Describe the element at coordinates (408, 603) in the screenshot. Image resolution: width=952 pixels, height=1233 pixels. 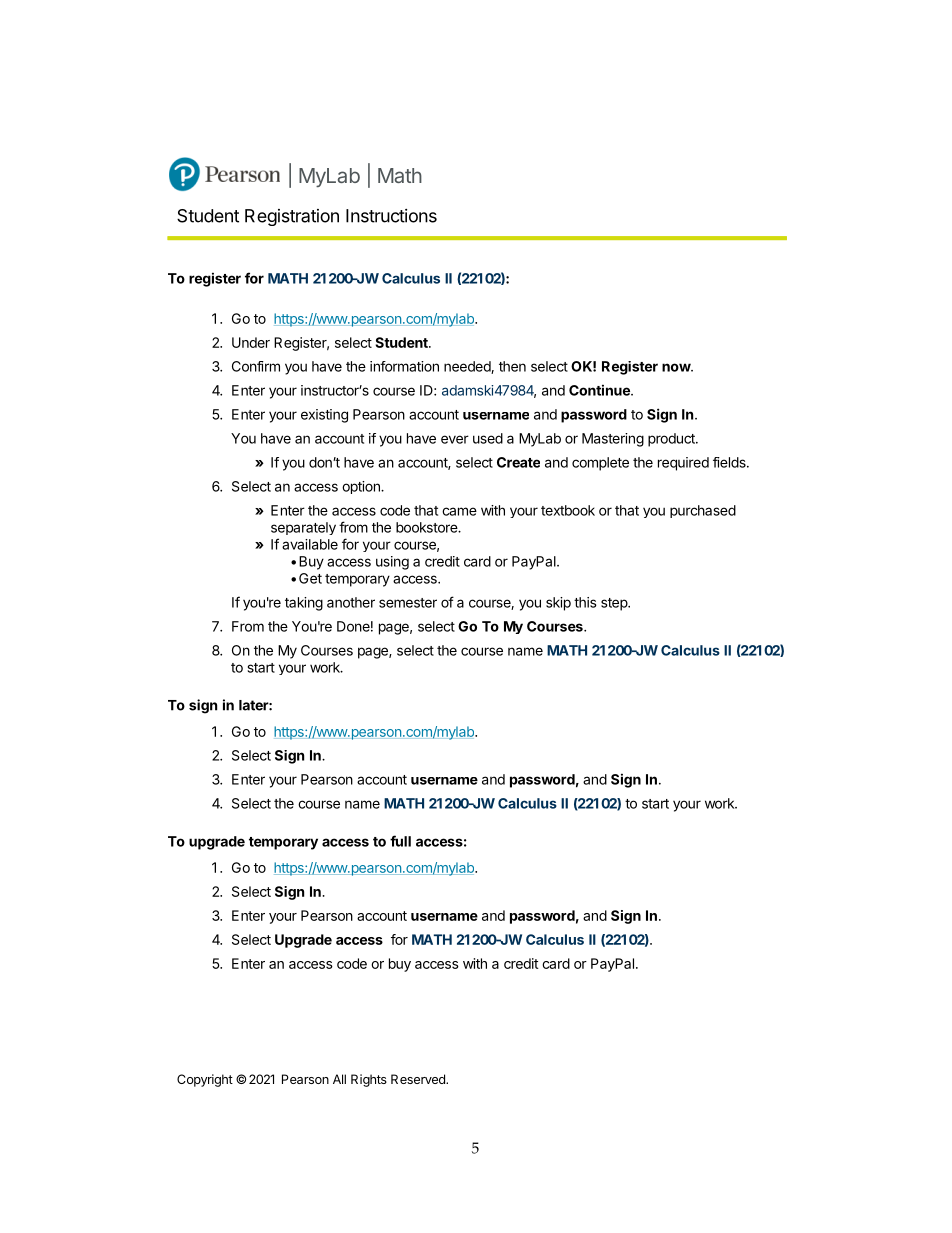
I see `semester` at that location.
